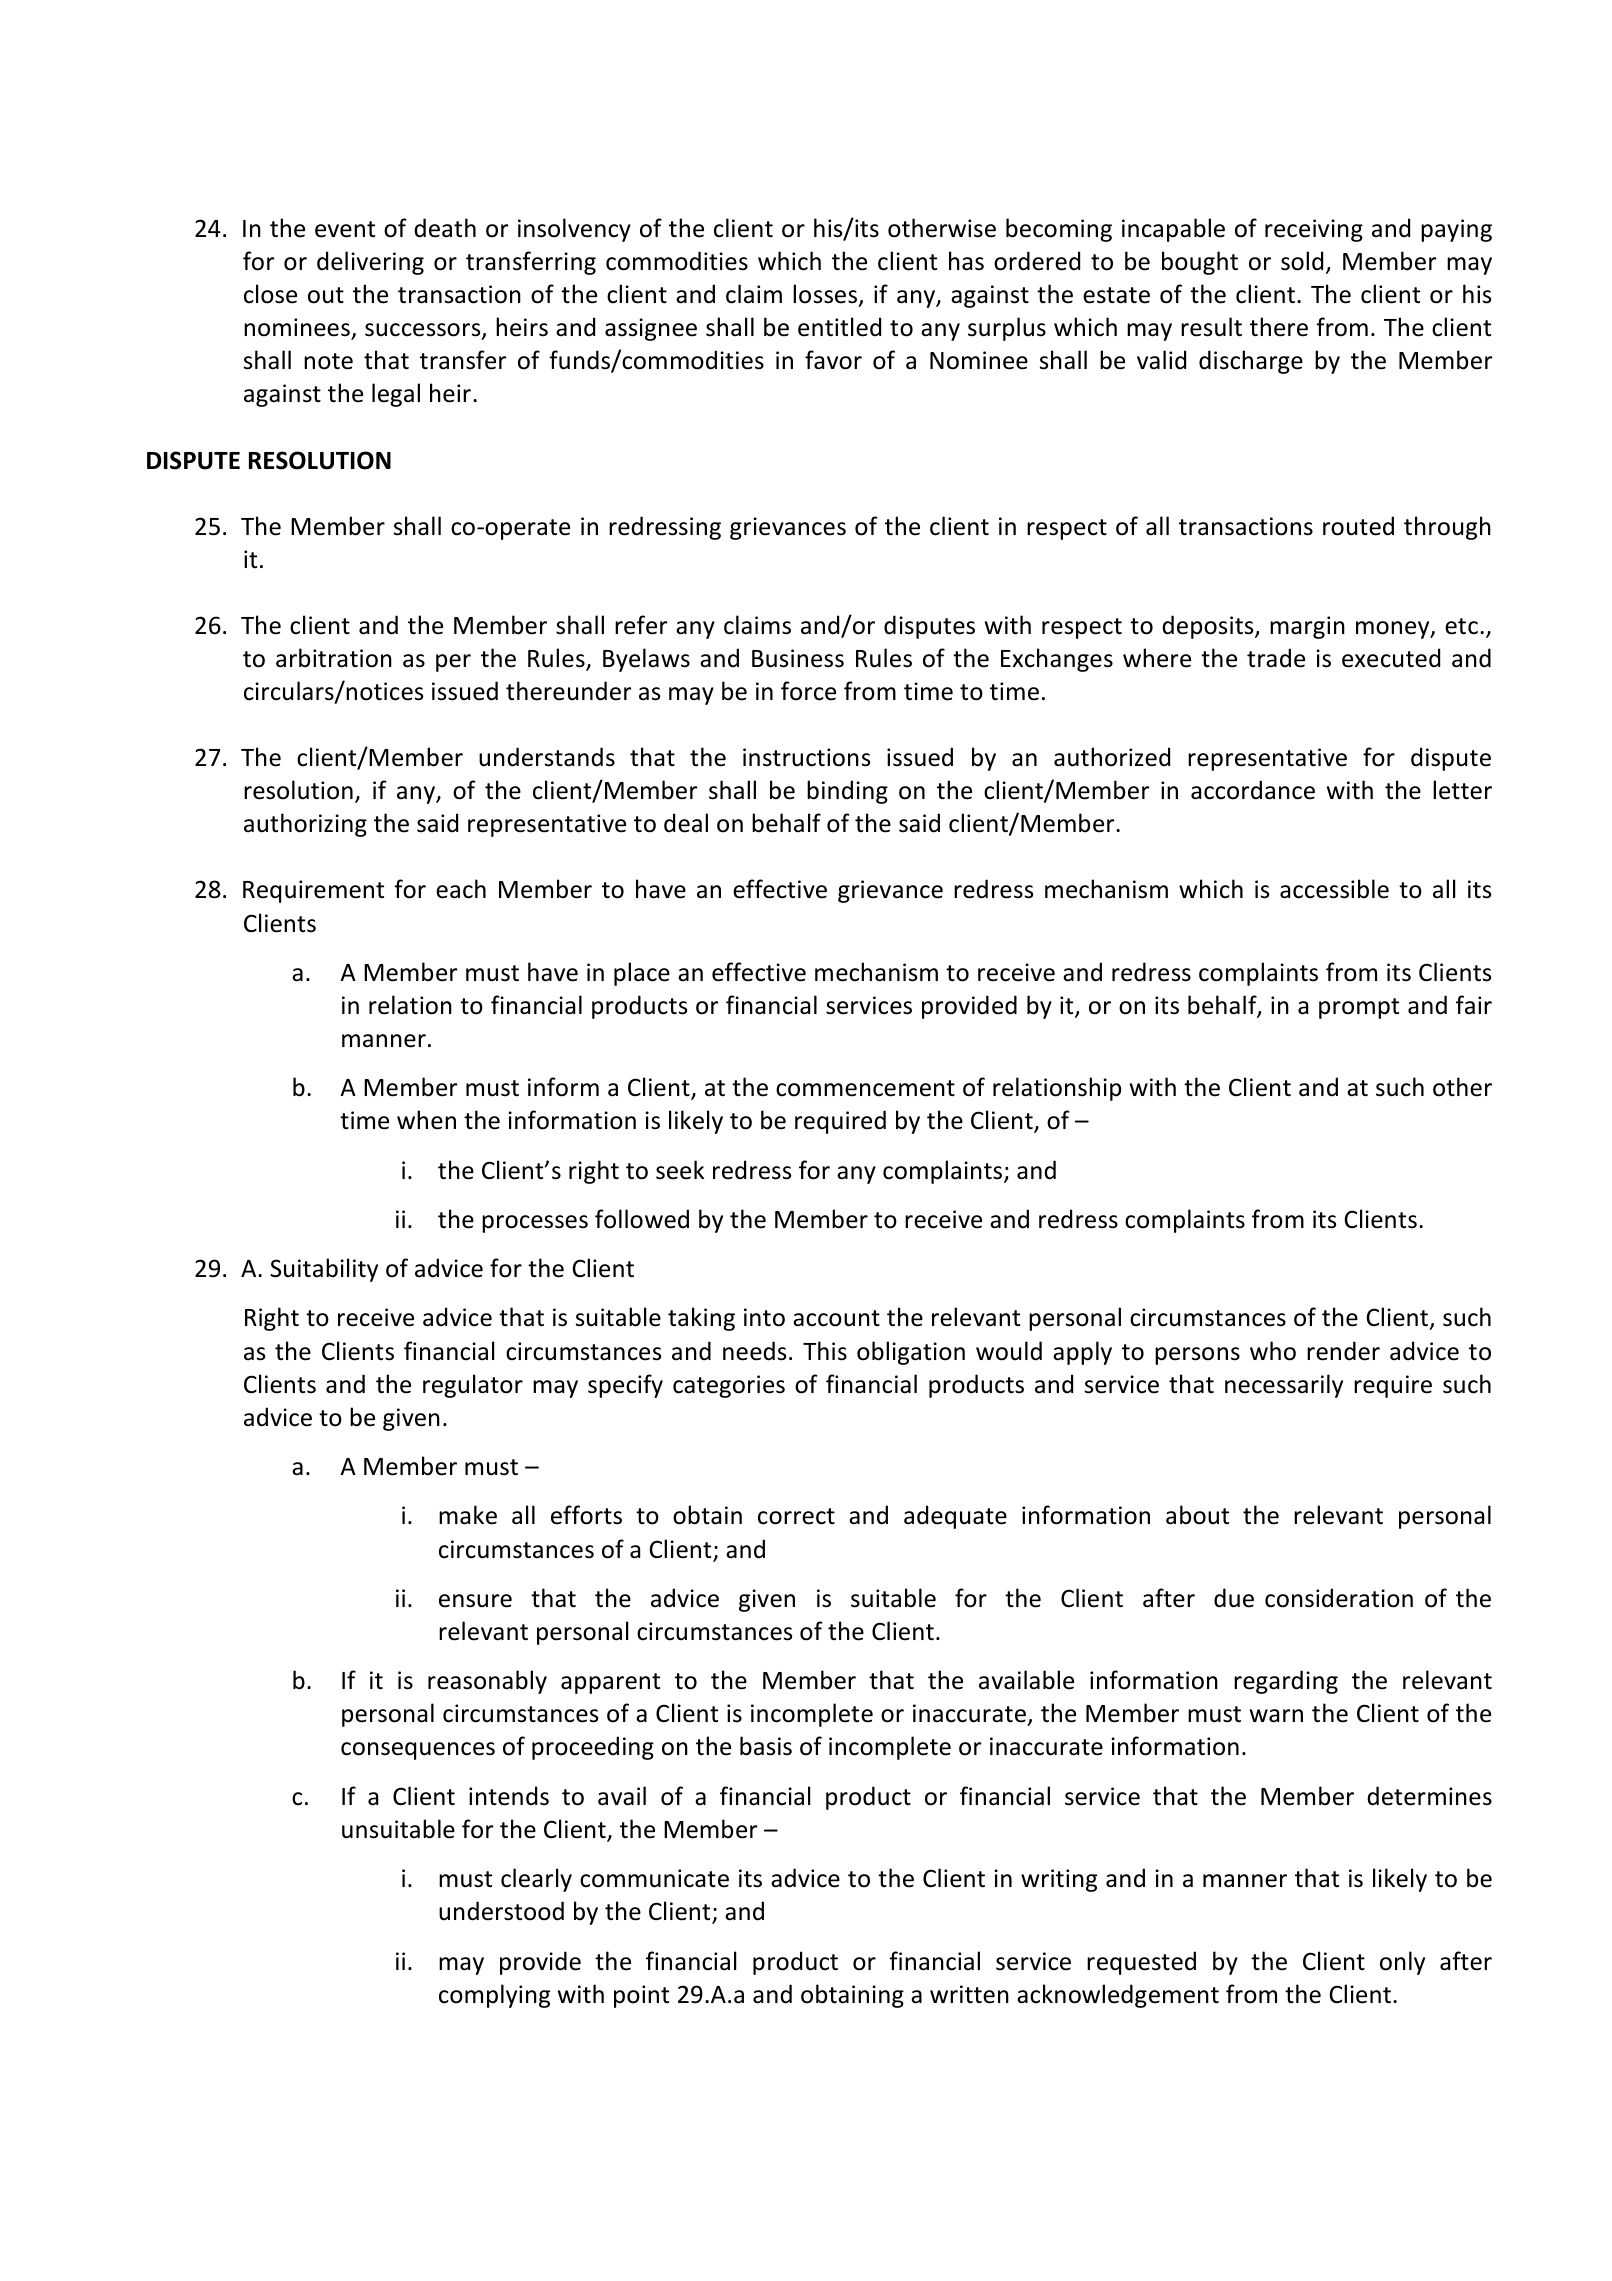 The height and width of the document is (2281, 1612). I want to click on understood, so click(501, 1911).
